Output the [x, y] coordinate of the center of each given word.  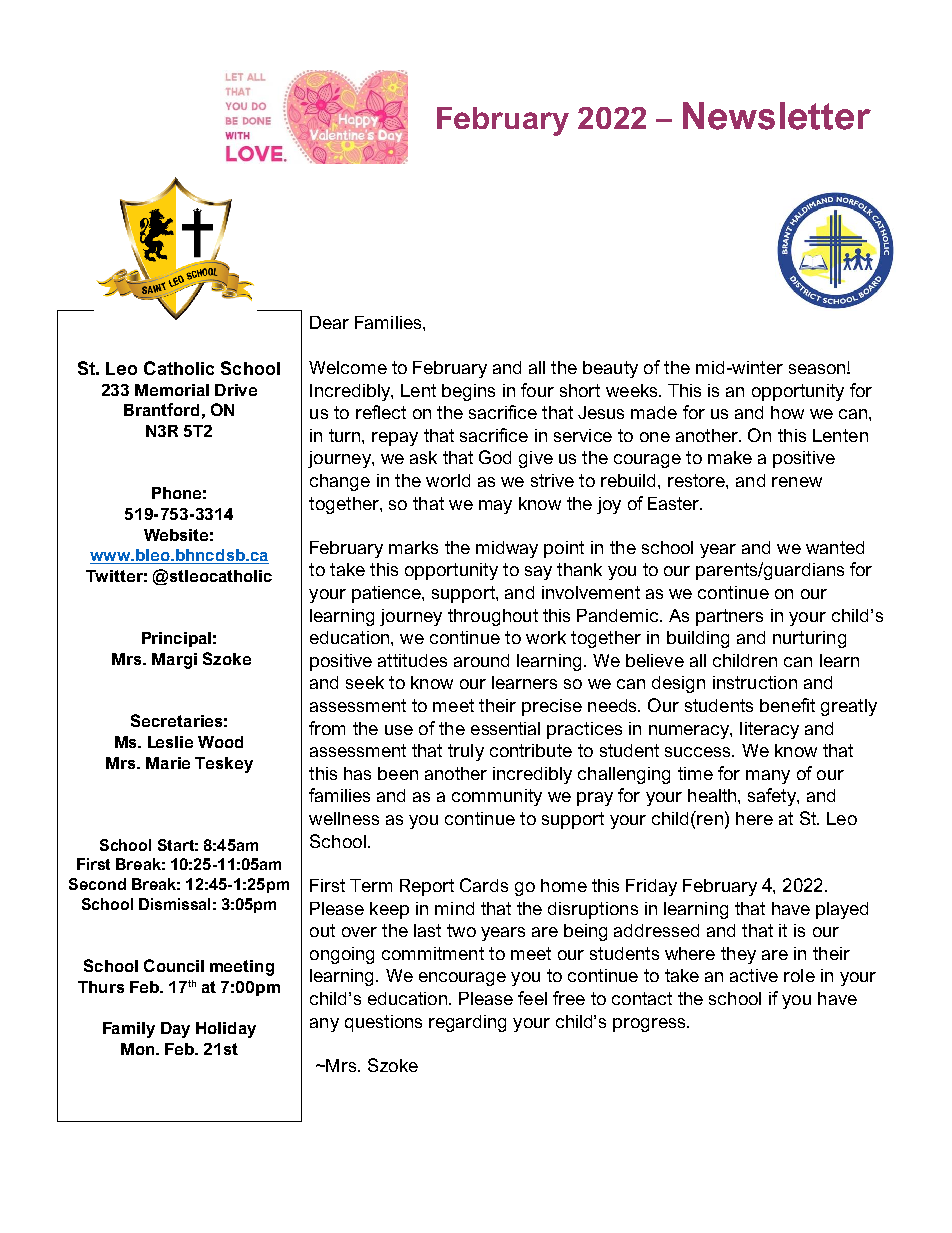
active [754, 975]
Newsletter [777, 116]
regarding [467, 1023]
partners [729, 617]
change [340, 482]
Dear [329, 322]
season [818, 369]
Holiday [226, 1030]
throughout [493, 617]
